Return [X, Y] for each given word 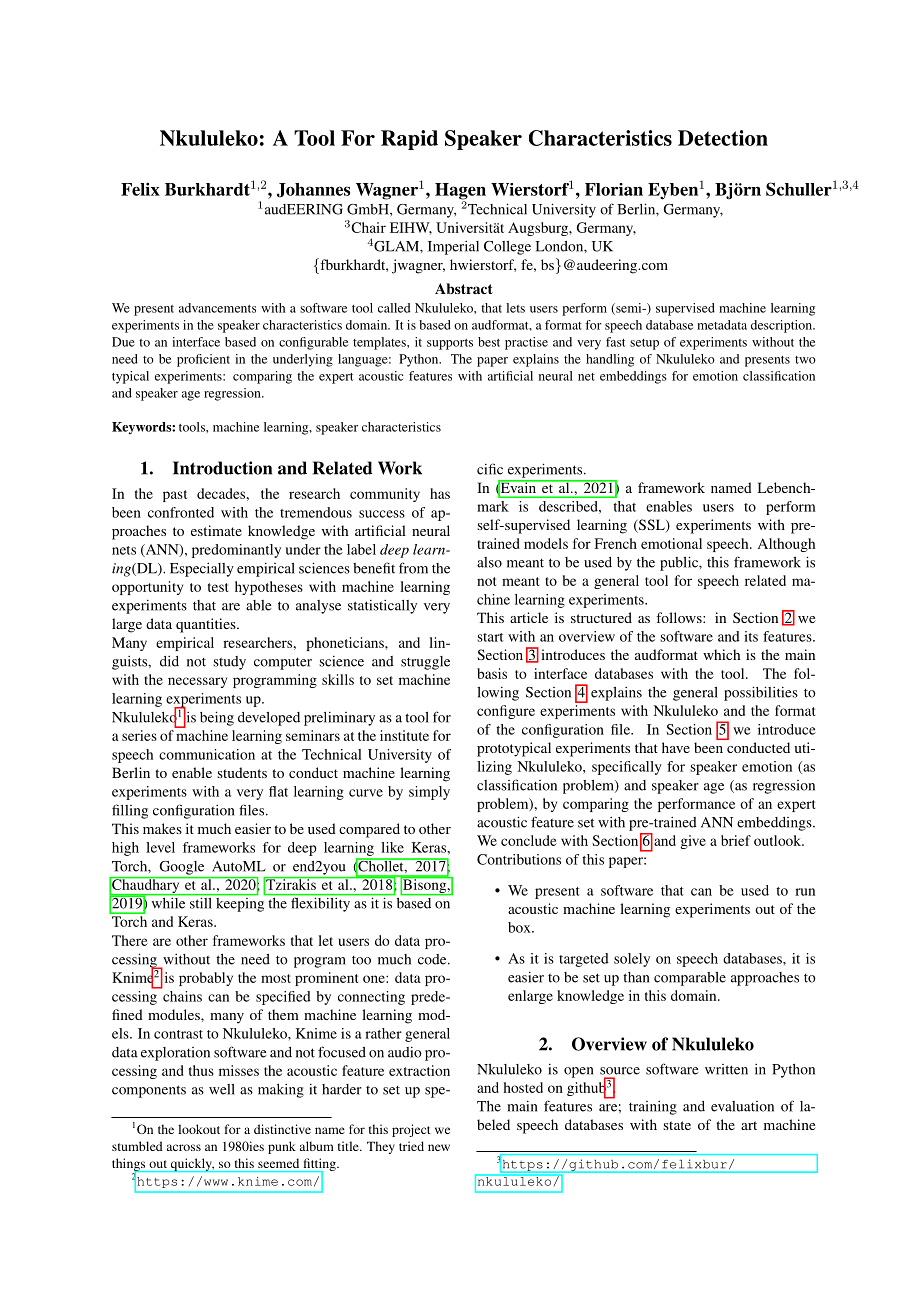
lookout [199, 1129]
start [490, 637]
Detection [723, 138]
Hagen [460, 192]
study [229, 663]
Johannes [313, 190]
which [721, 654]
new [439, 1147]
